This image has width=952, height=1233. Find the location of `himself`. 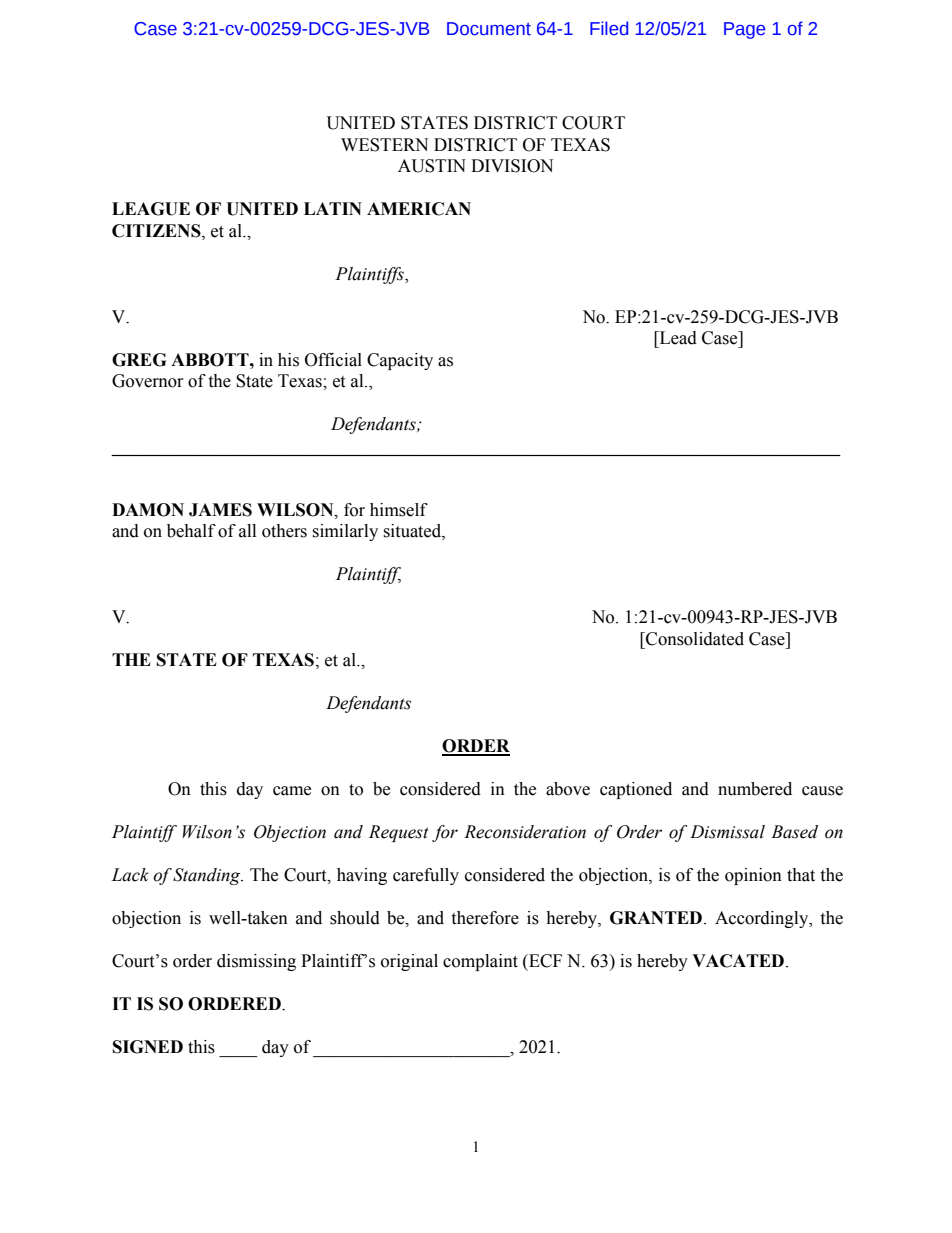

himself is located at coordinates (399, 510).
